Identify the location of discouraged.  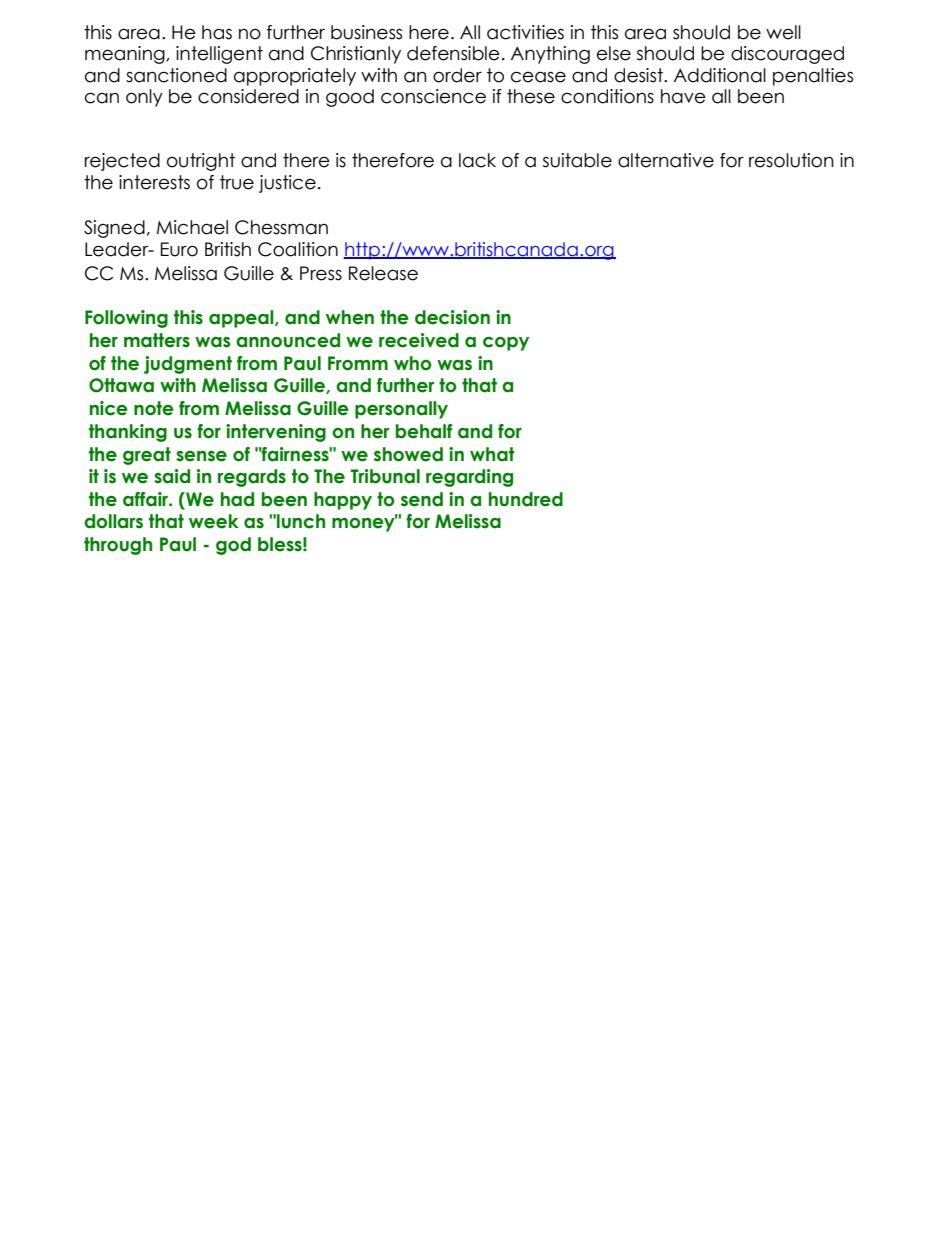
(787, 55).
